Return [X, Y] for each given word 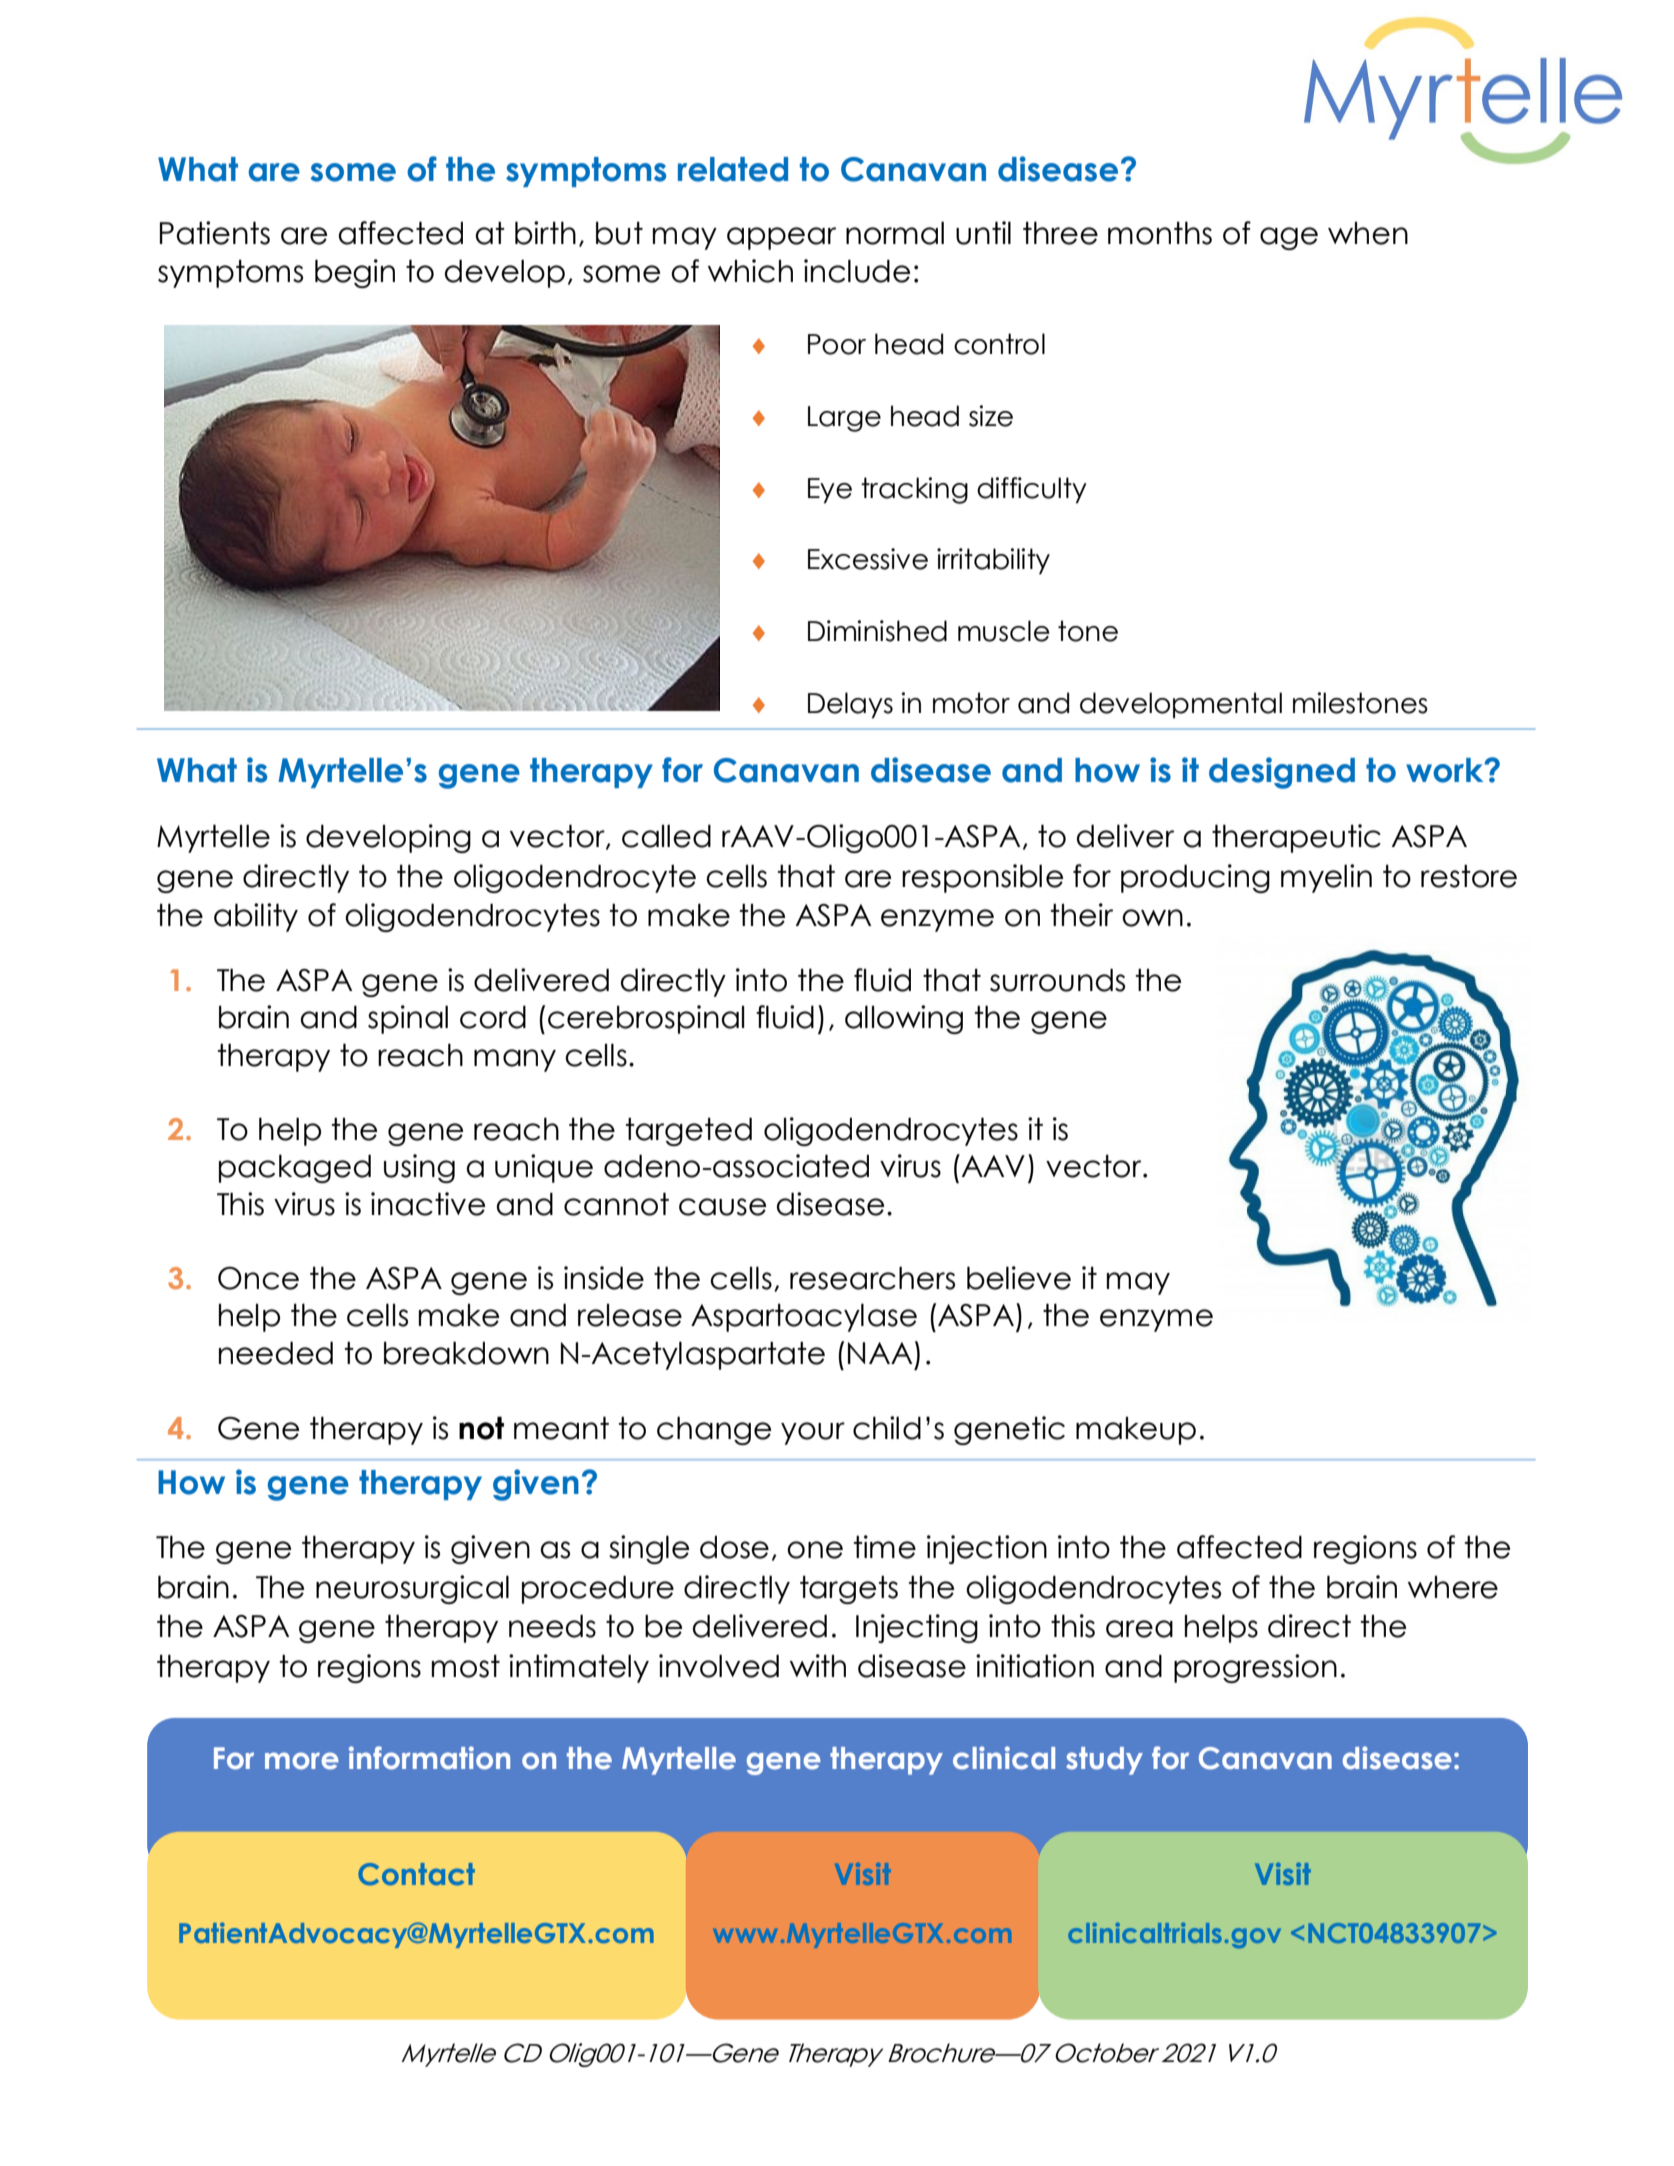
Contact [416, 1874]
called [666, 836]
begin [355, 273]
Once [258, 1278]
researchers [872, 1278]
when [1368, 233]
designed [1282, 773]
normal [895, 233]
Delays [850, 705]
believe [1019, 1278]
